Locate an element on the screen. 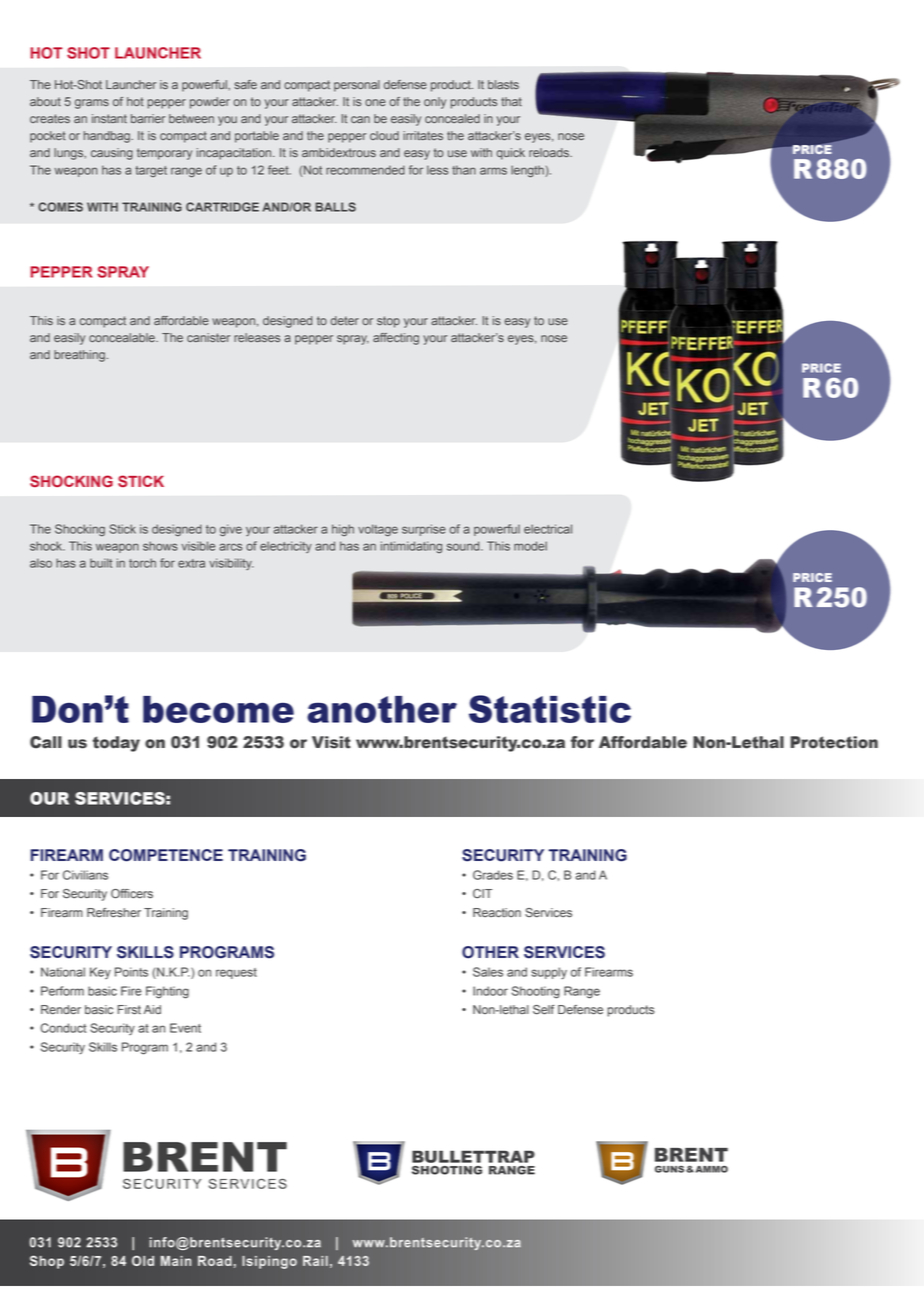 This screenshot has height=1308, width=924. barrier is located at coordinates (148, 118).
